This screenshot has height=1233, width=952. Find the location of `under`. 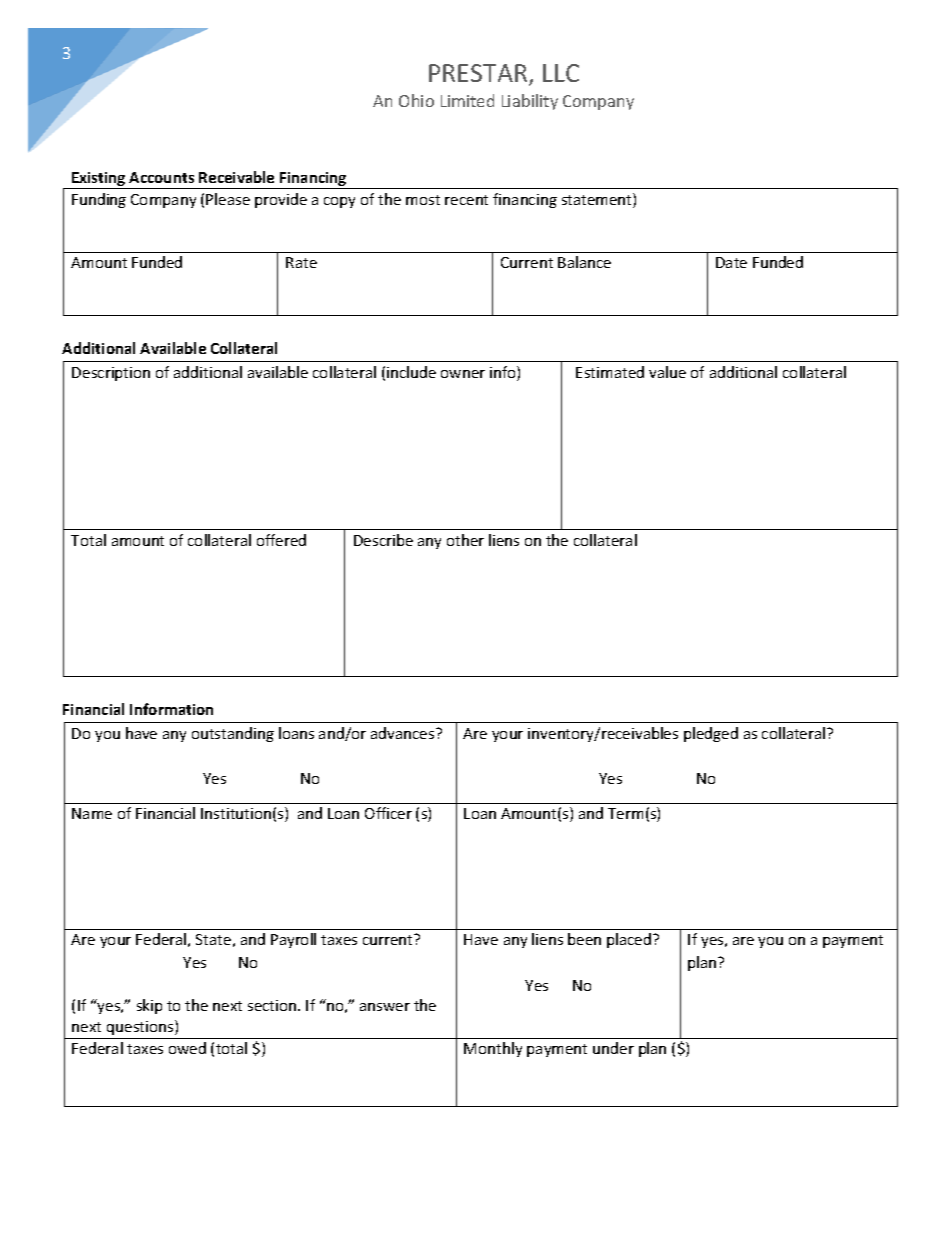

under is located at coordinates (613, 1048).
